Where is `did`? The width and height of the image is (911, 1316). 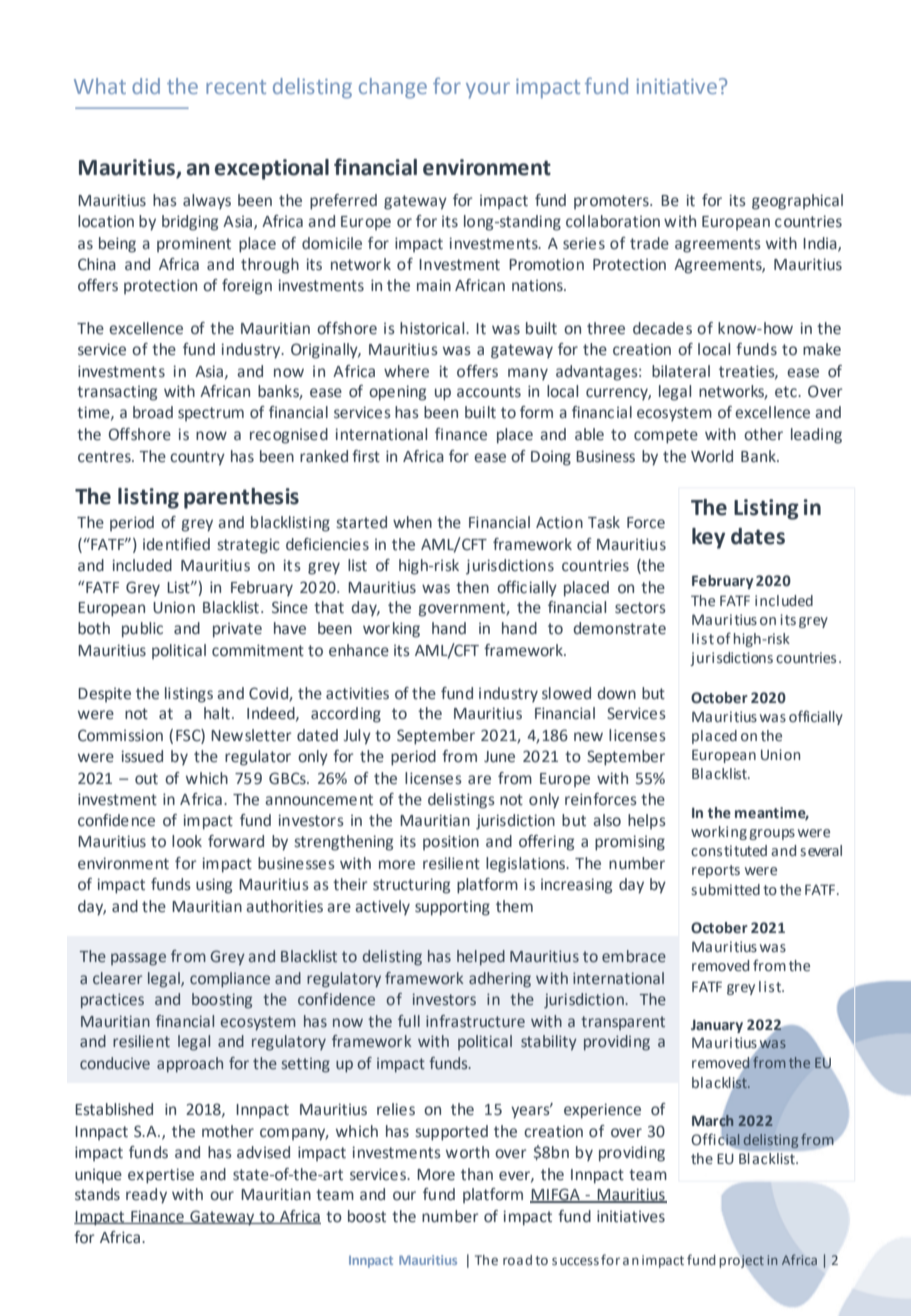
did is located at coordinates (146, 86).
